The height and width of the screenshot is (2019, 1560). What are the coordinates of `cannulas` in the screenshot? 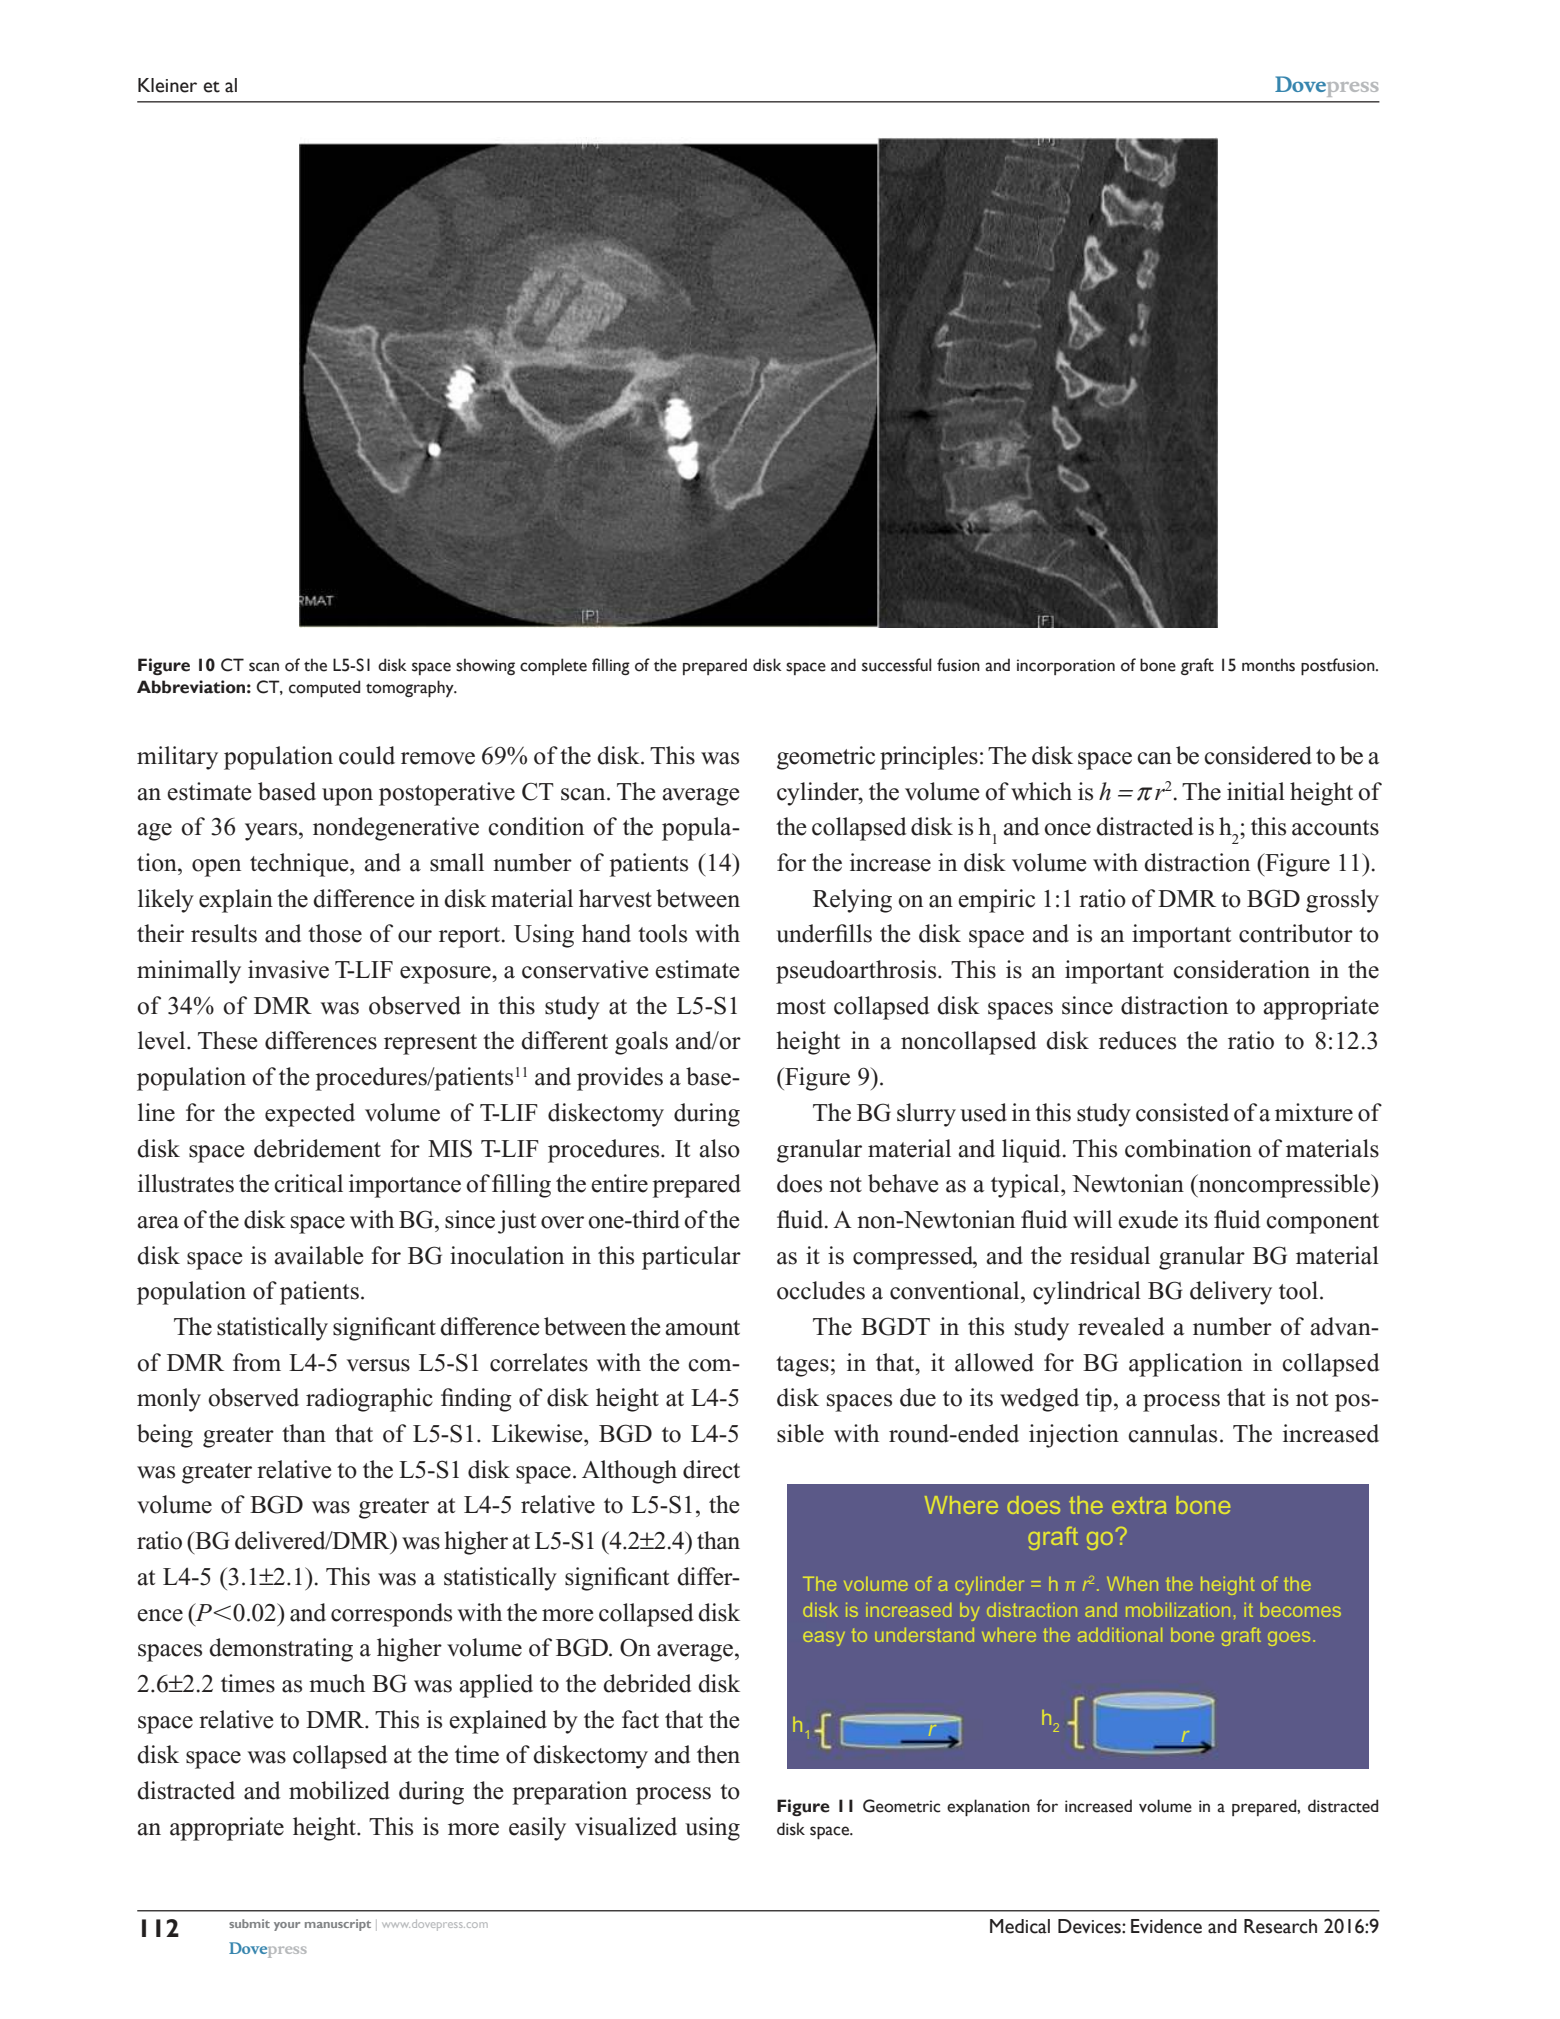 It's located at (1172, 1433).
